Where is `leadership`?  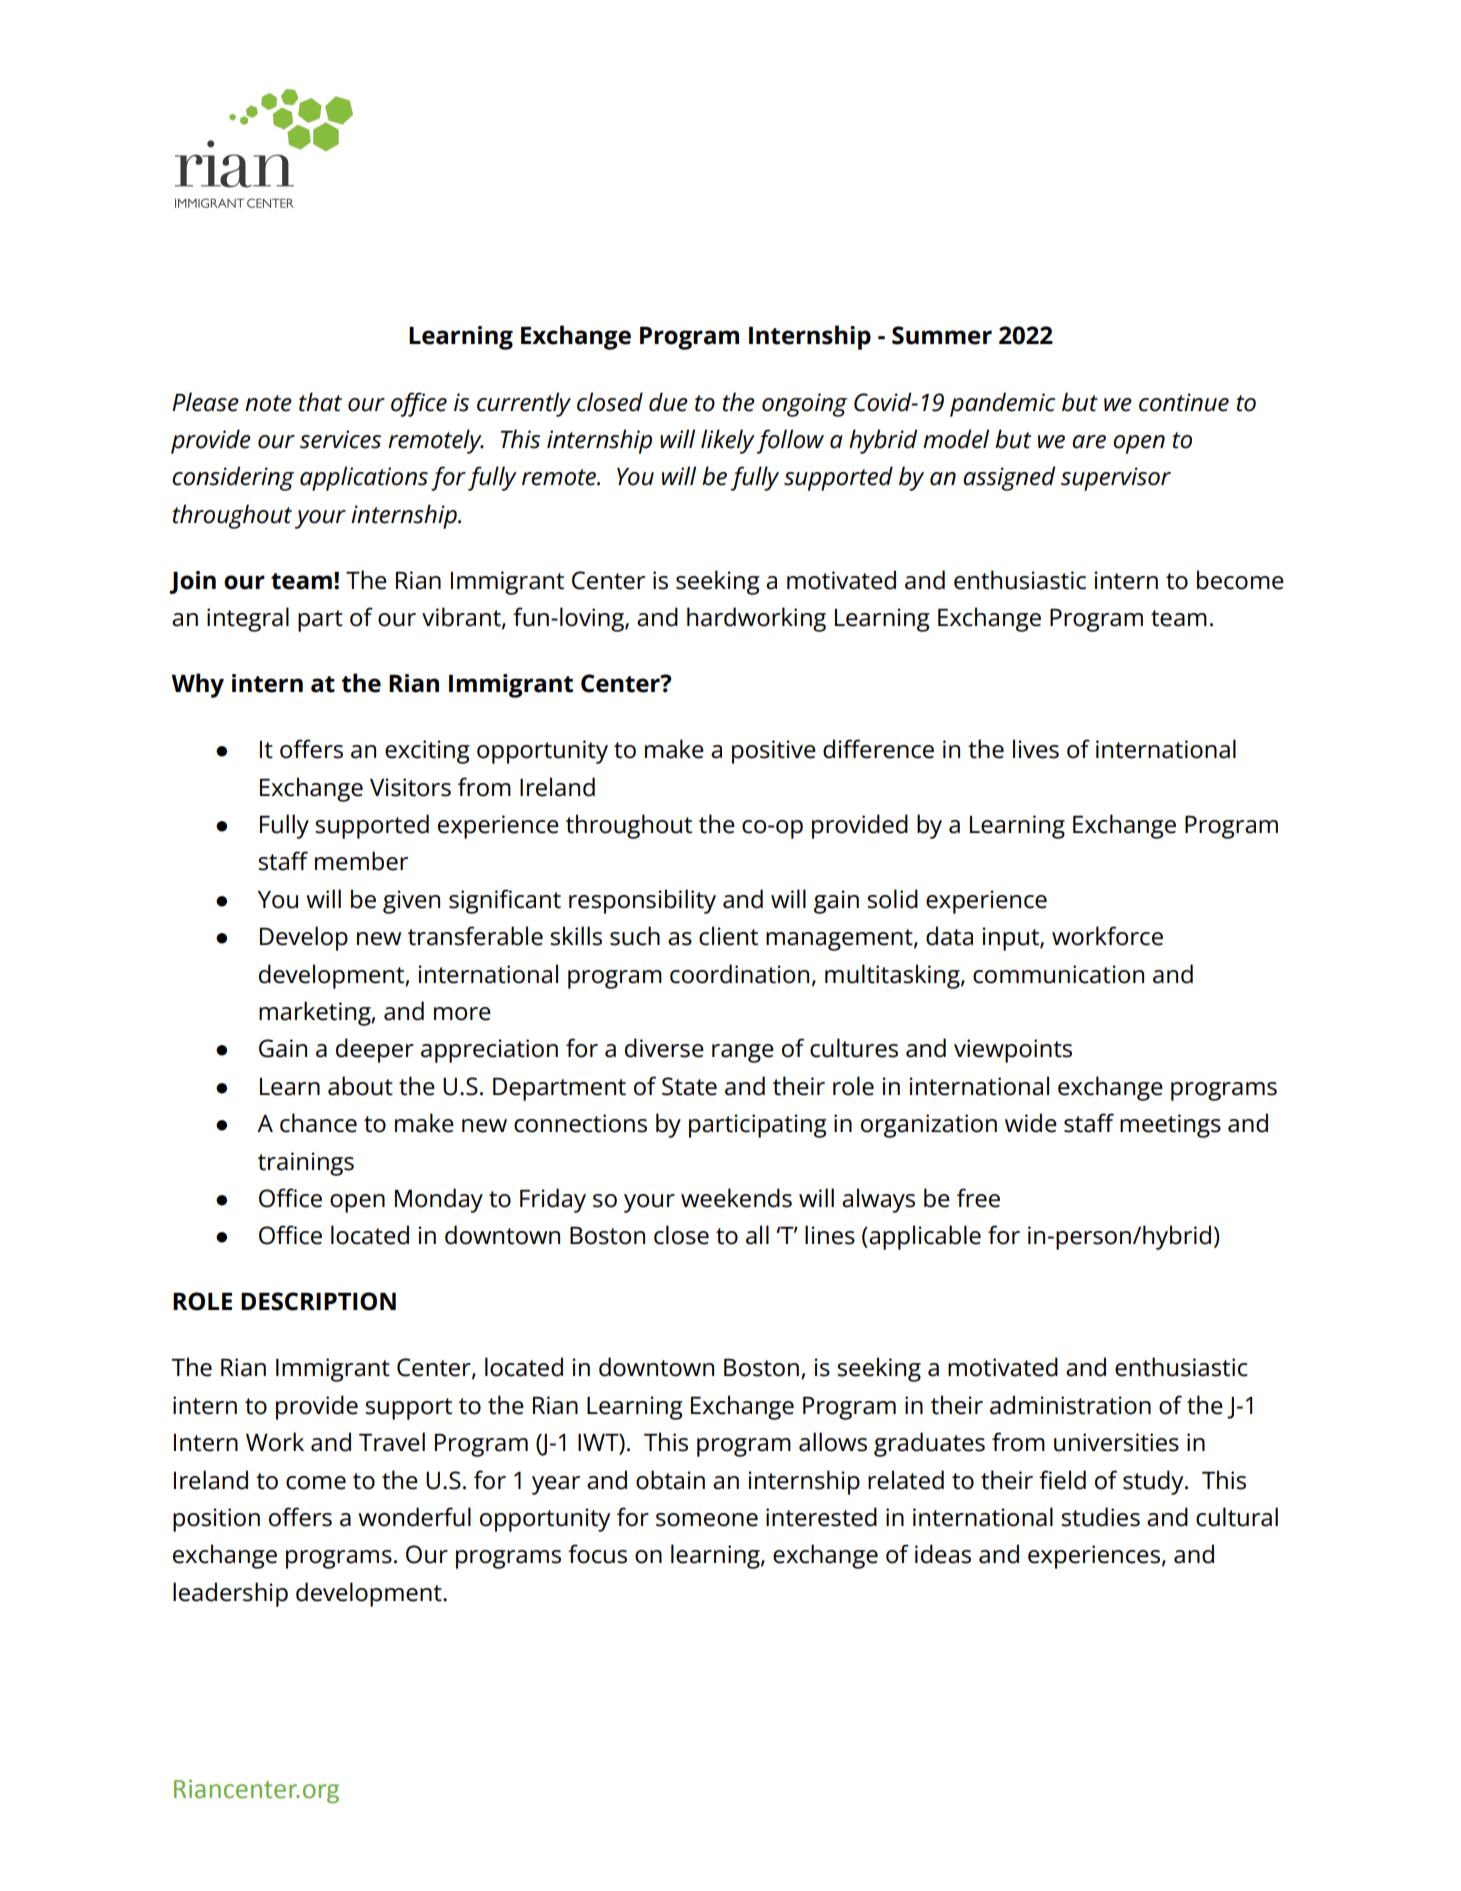
leadership is located at coordinates (230, 1594).
